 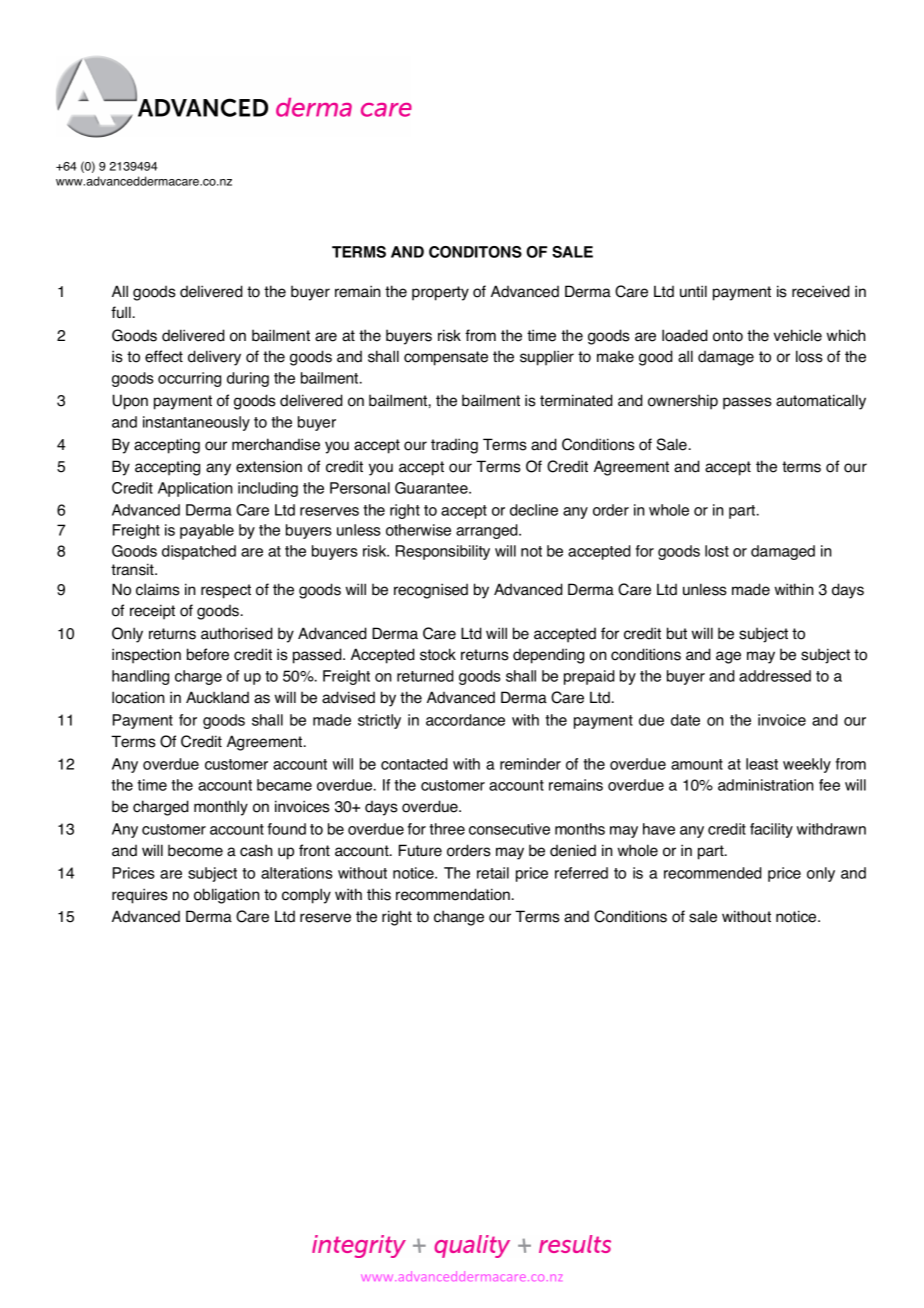 I want to click on before, so click(x=208, y=654).
